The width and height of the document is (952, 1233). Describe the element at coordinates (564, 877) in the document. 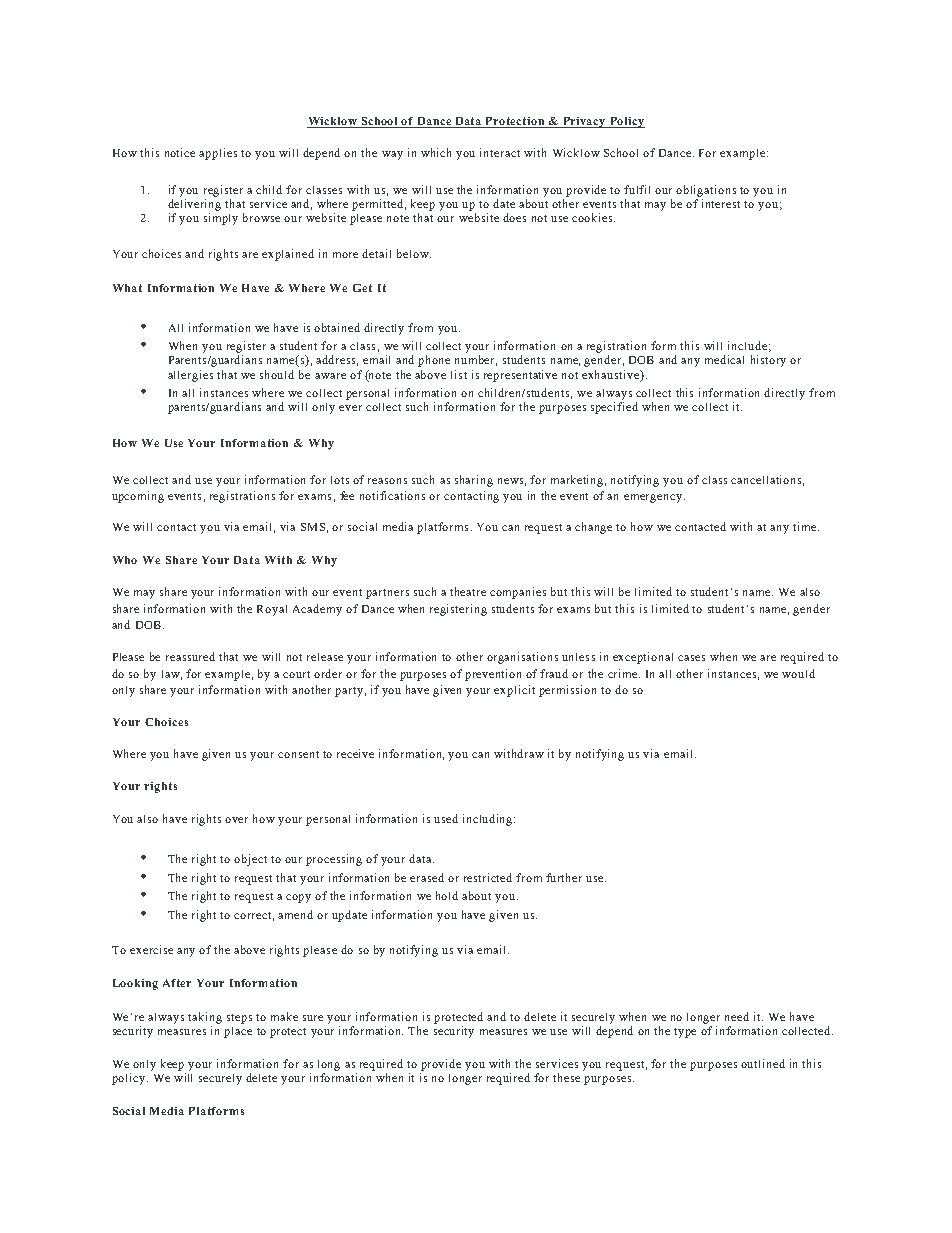

I see `further` at that location.
